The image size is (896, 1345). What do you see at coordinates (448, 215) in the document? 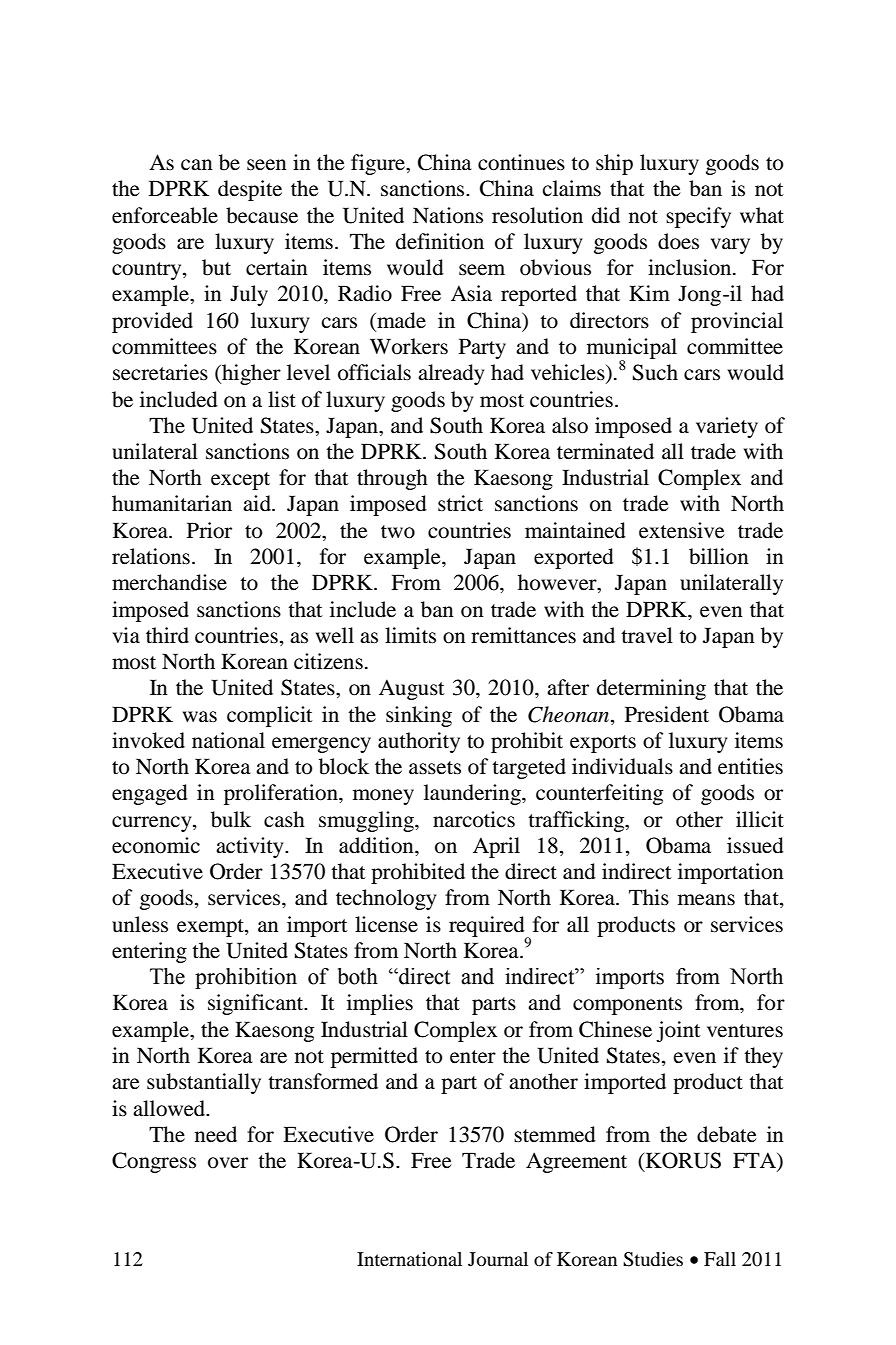
I see `Nations` at bounding box center [448, 215].
